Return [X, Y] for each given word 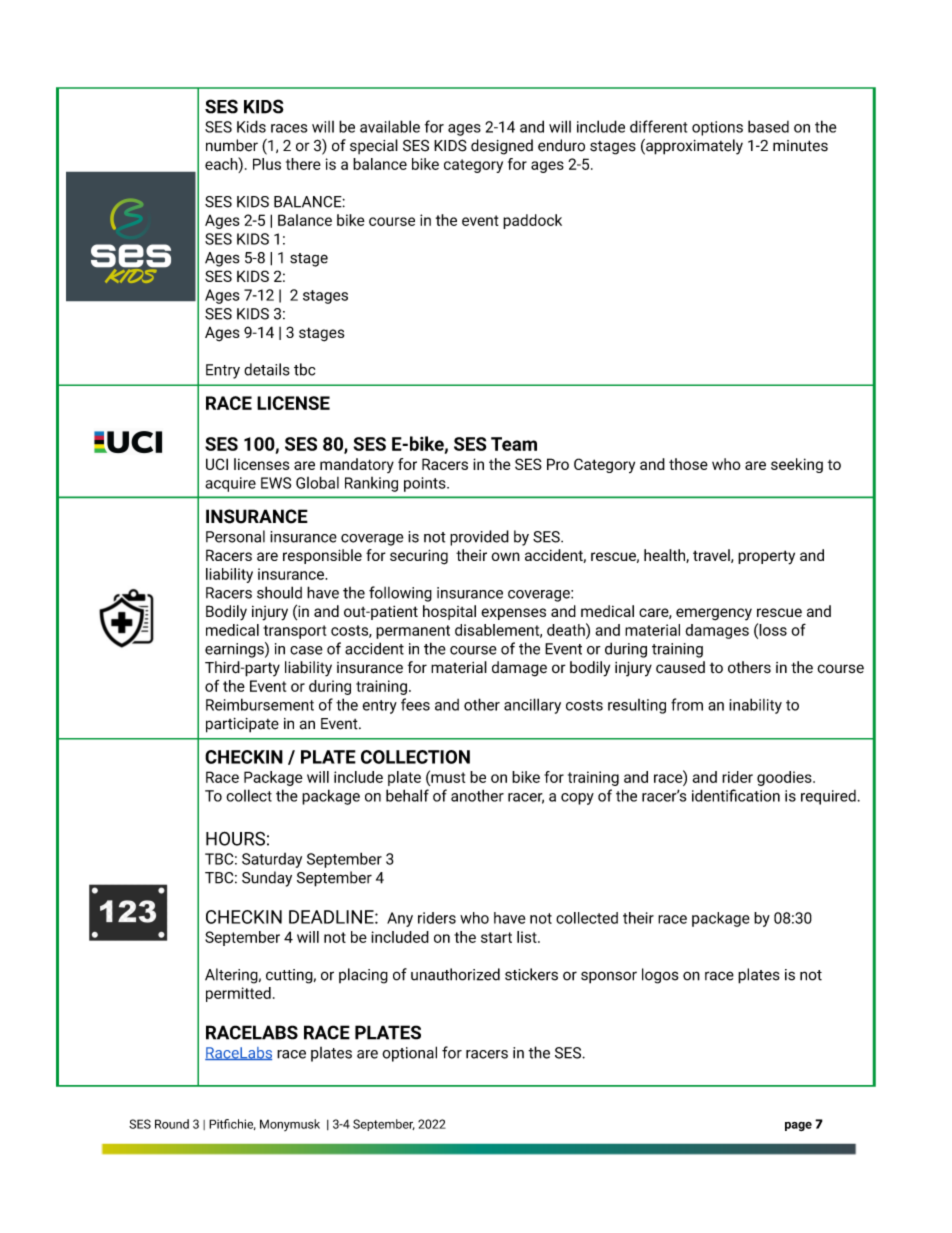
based [768, 126]
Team [514, 444]
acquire [230, 484]
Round [172, 1124]
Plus [267, 164]
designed [502, 147]
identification [736, 795]
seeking [797, 465]
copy [577, 799]
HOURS [235, 838]
